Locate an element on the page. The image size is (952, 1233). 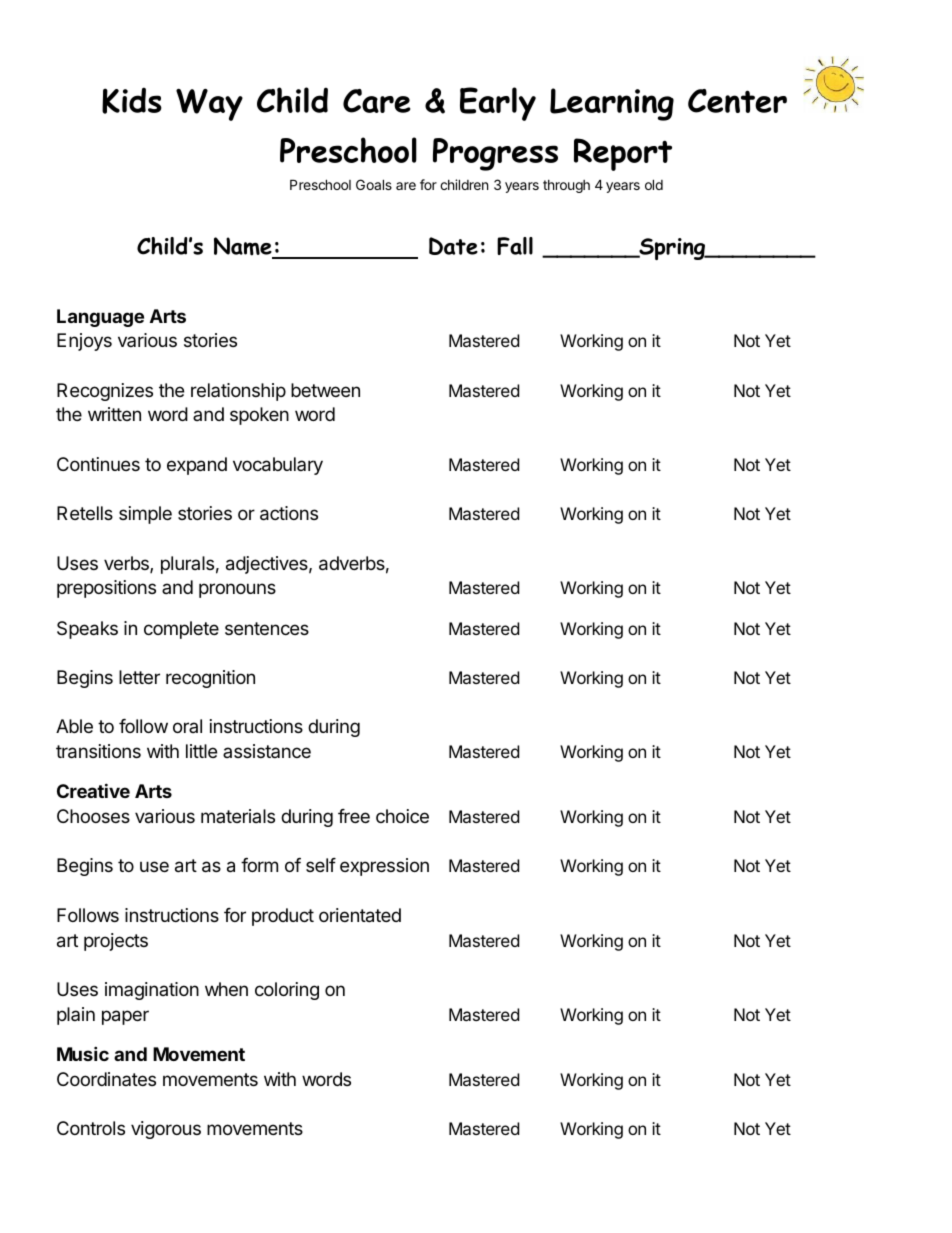
choice is located at coordinates (402, 816).
